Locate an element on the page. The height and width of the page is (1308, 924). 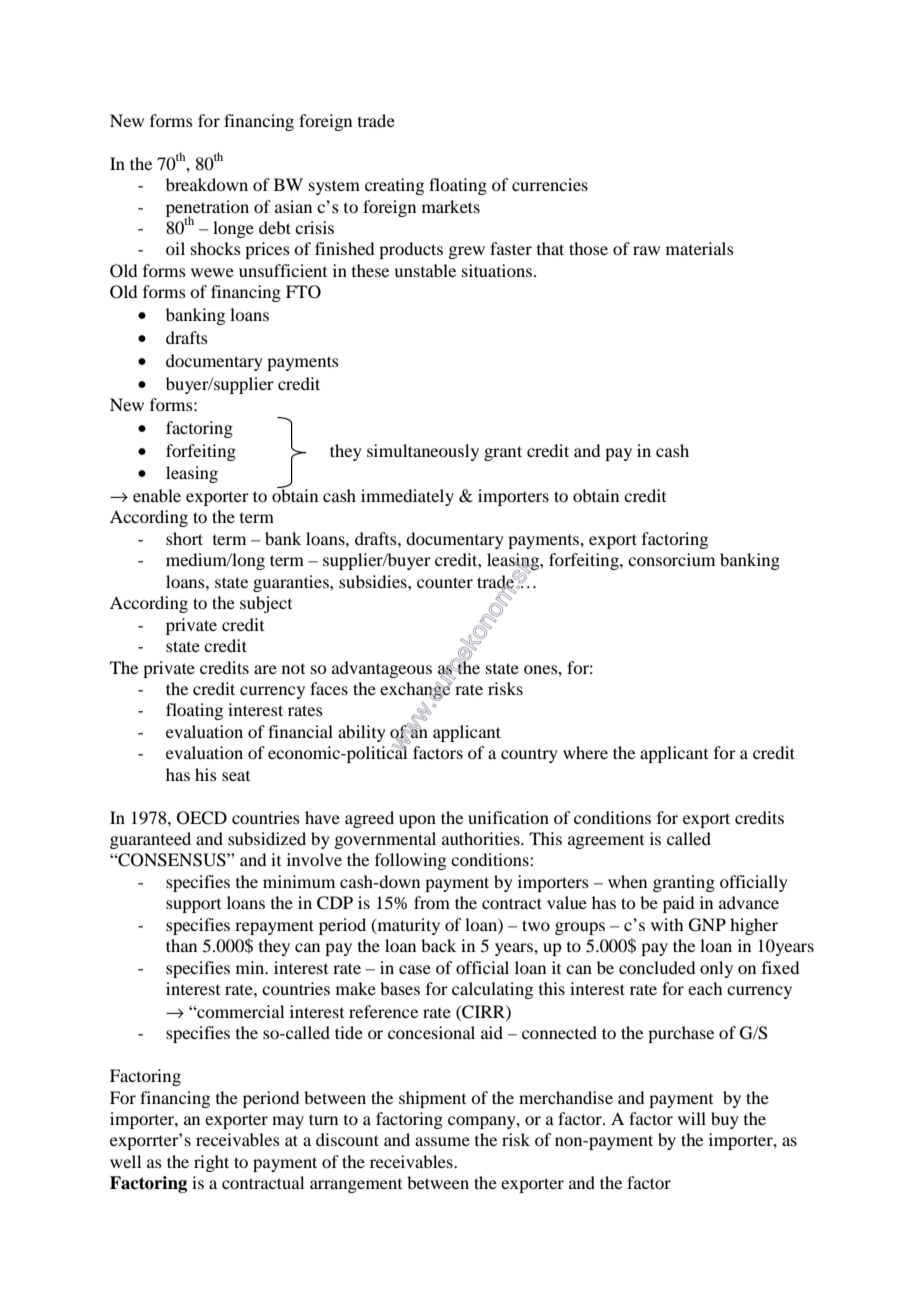
OECD is located at coordinates (202, 818).
